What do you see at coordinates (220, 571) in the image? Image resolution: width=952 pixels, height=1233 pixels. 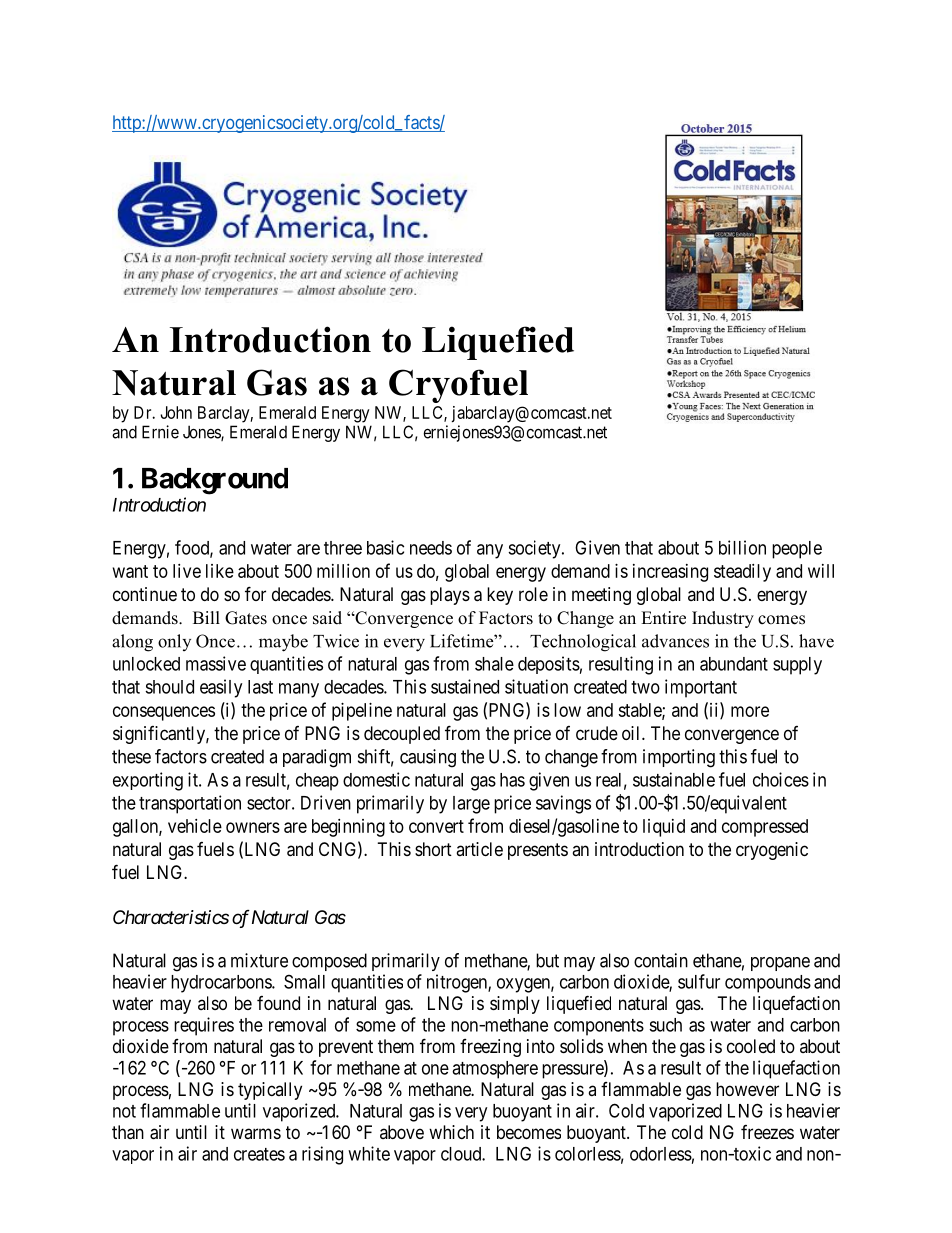 I see `like` at bounding box center [220, 571].
